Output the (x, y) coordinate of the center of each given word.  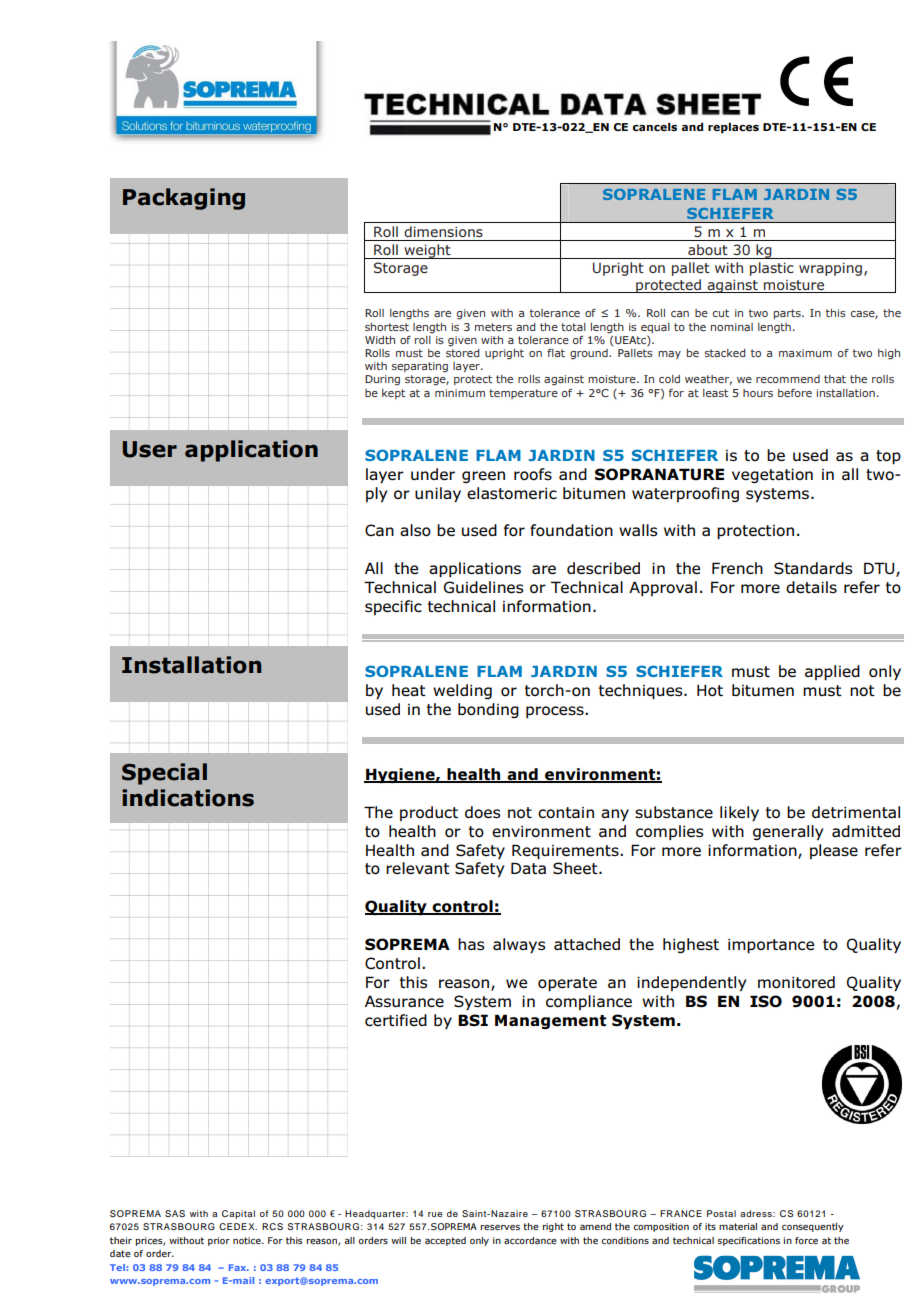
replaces (733, 128)
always (519, 945)
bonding (488, 710)
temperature (523, 394)
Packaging (184, 199)
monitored (796, 982)
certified (396, 1020)
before (795, 393)
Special (164, 774)
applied (832, 672)
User (150, 449)
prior (219, 1241)
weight (427, 251)
